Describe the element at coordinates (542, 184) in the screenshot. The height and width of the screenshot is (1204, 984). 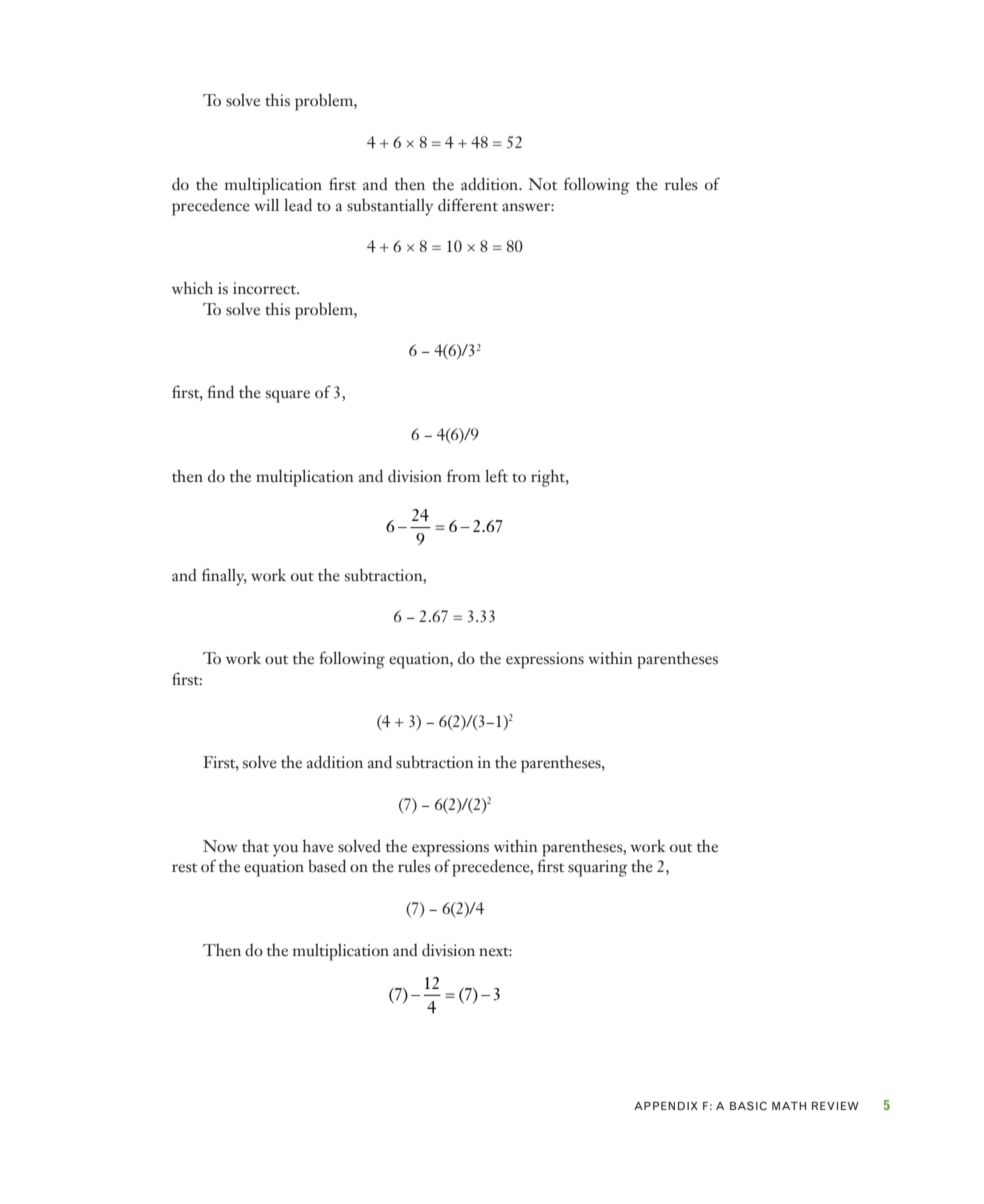
I see `Not` at that location.
